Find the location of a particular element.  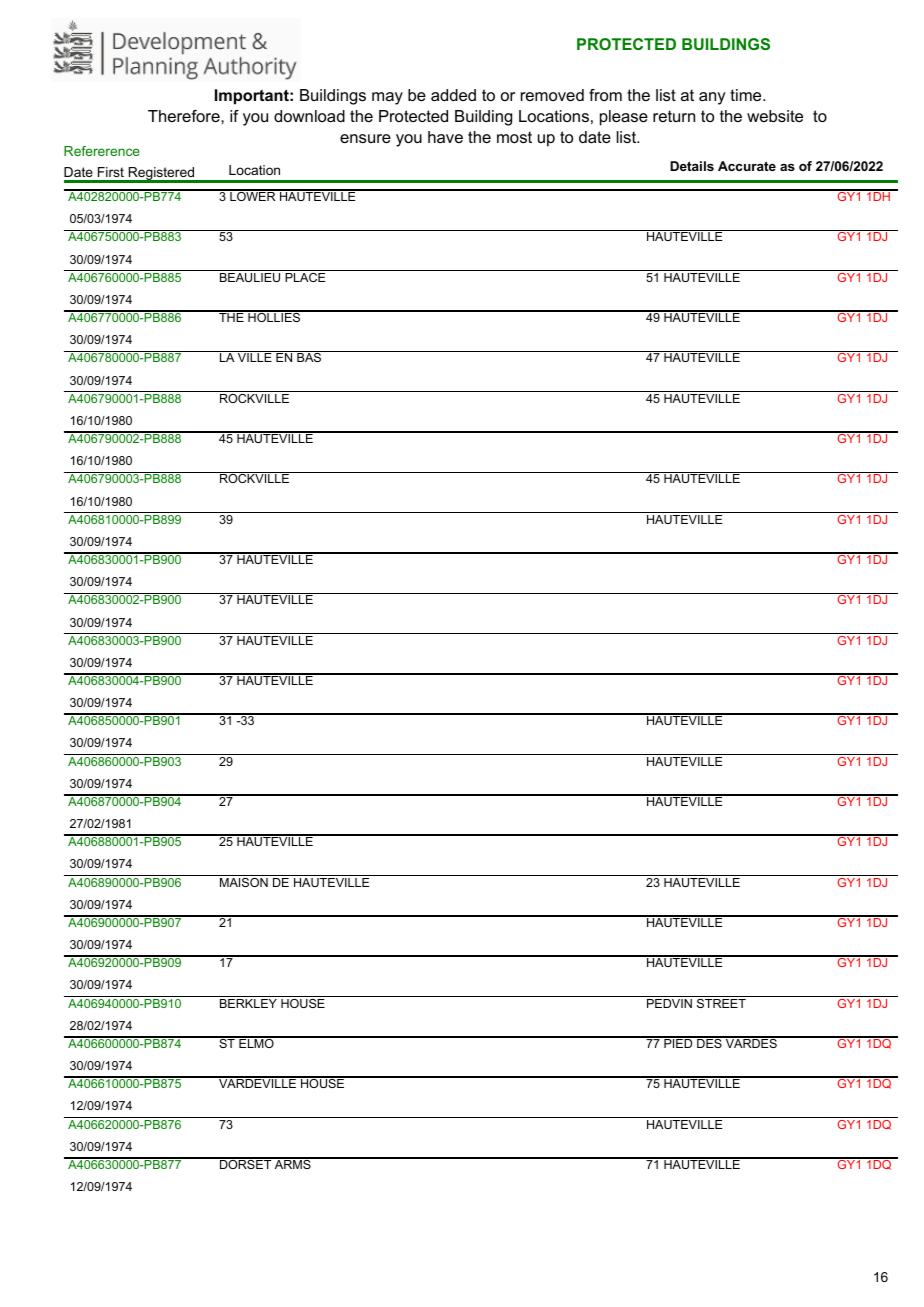

most is located at coordinates (514, 137).
